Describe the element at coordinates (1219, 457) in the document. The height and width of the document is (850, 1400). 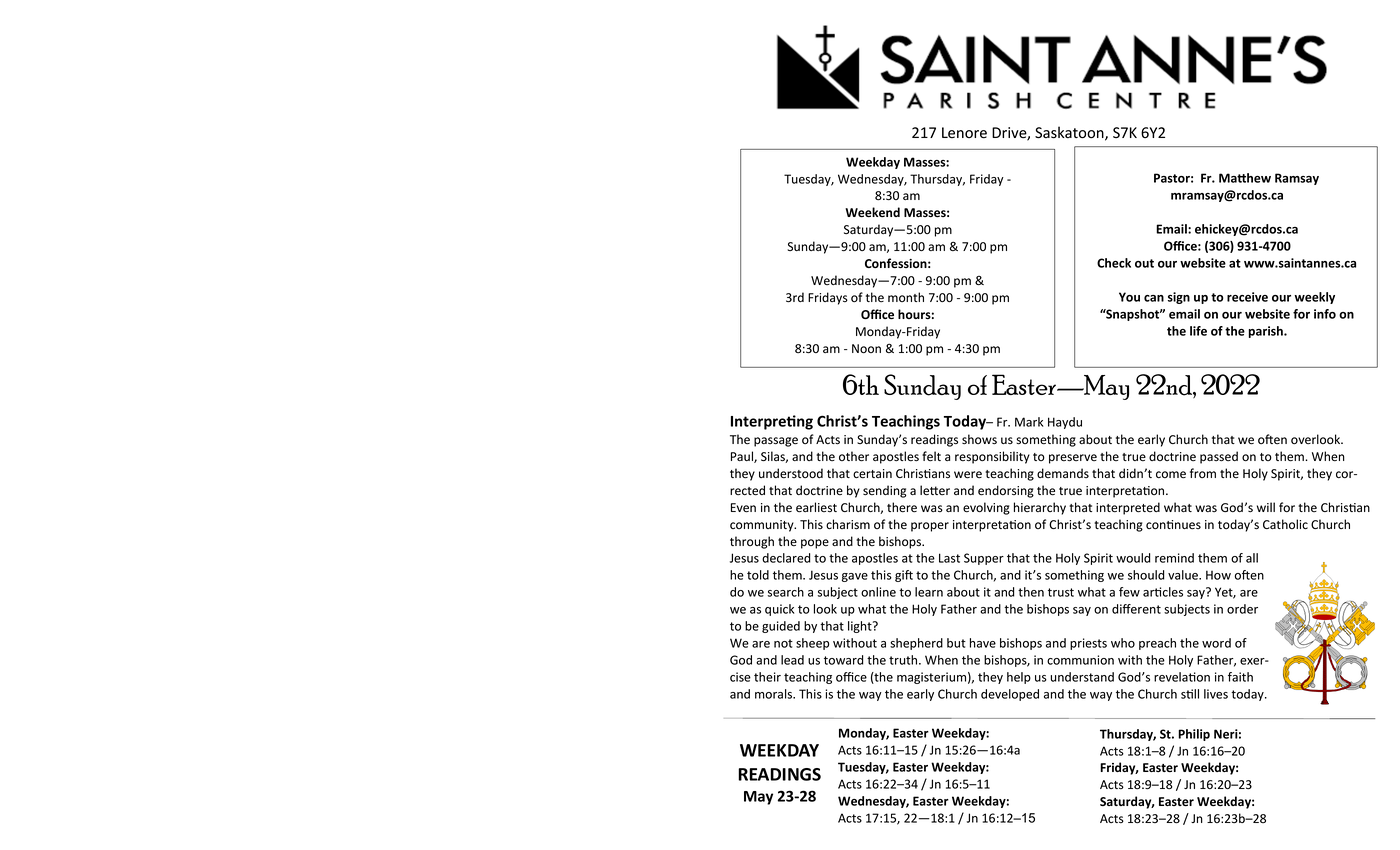
I see `passed` at that location.
